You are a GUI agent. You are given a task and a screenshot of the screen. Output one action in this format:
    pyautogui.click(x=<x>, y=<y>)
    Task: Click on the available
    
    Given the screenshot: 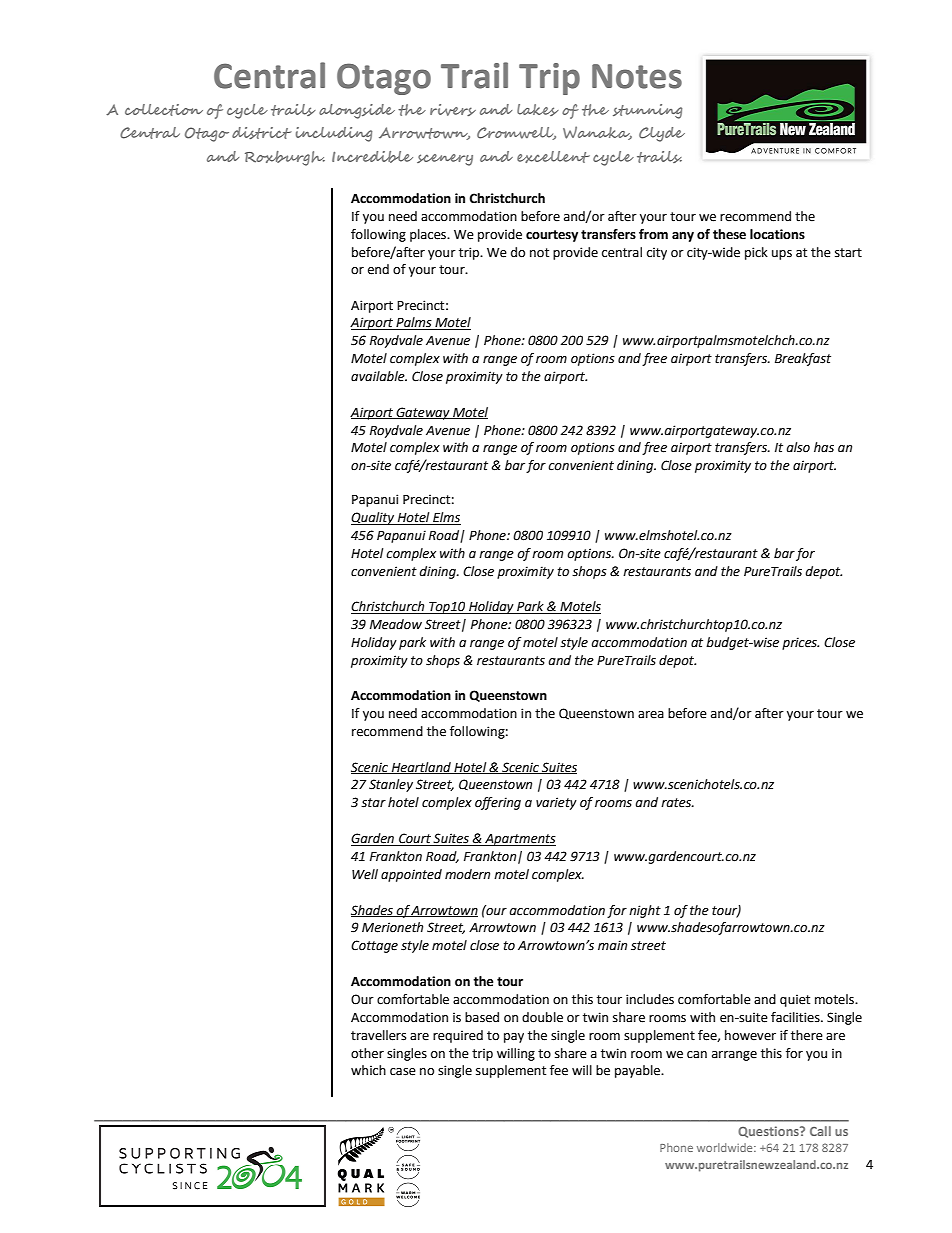 What is the action you would take?
    pyautogui.click(x=379, y=376)
